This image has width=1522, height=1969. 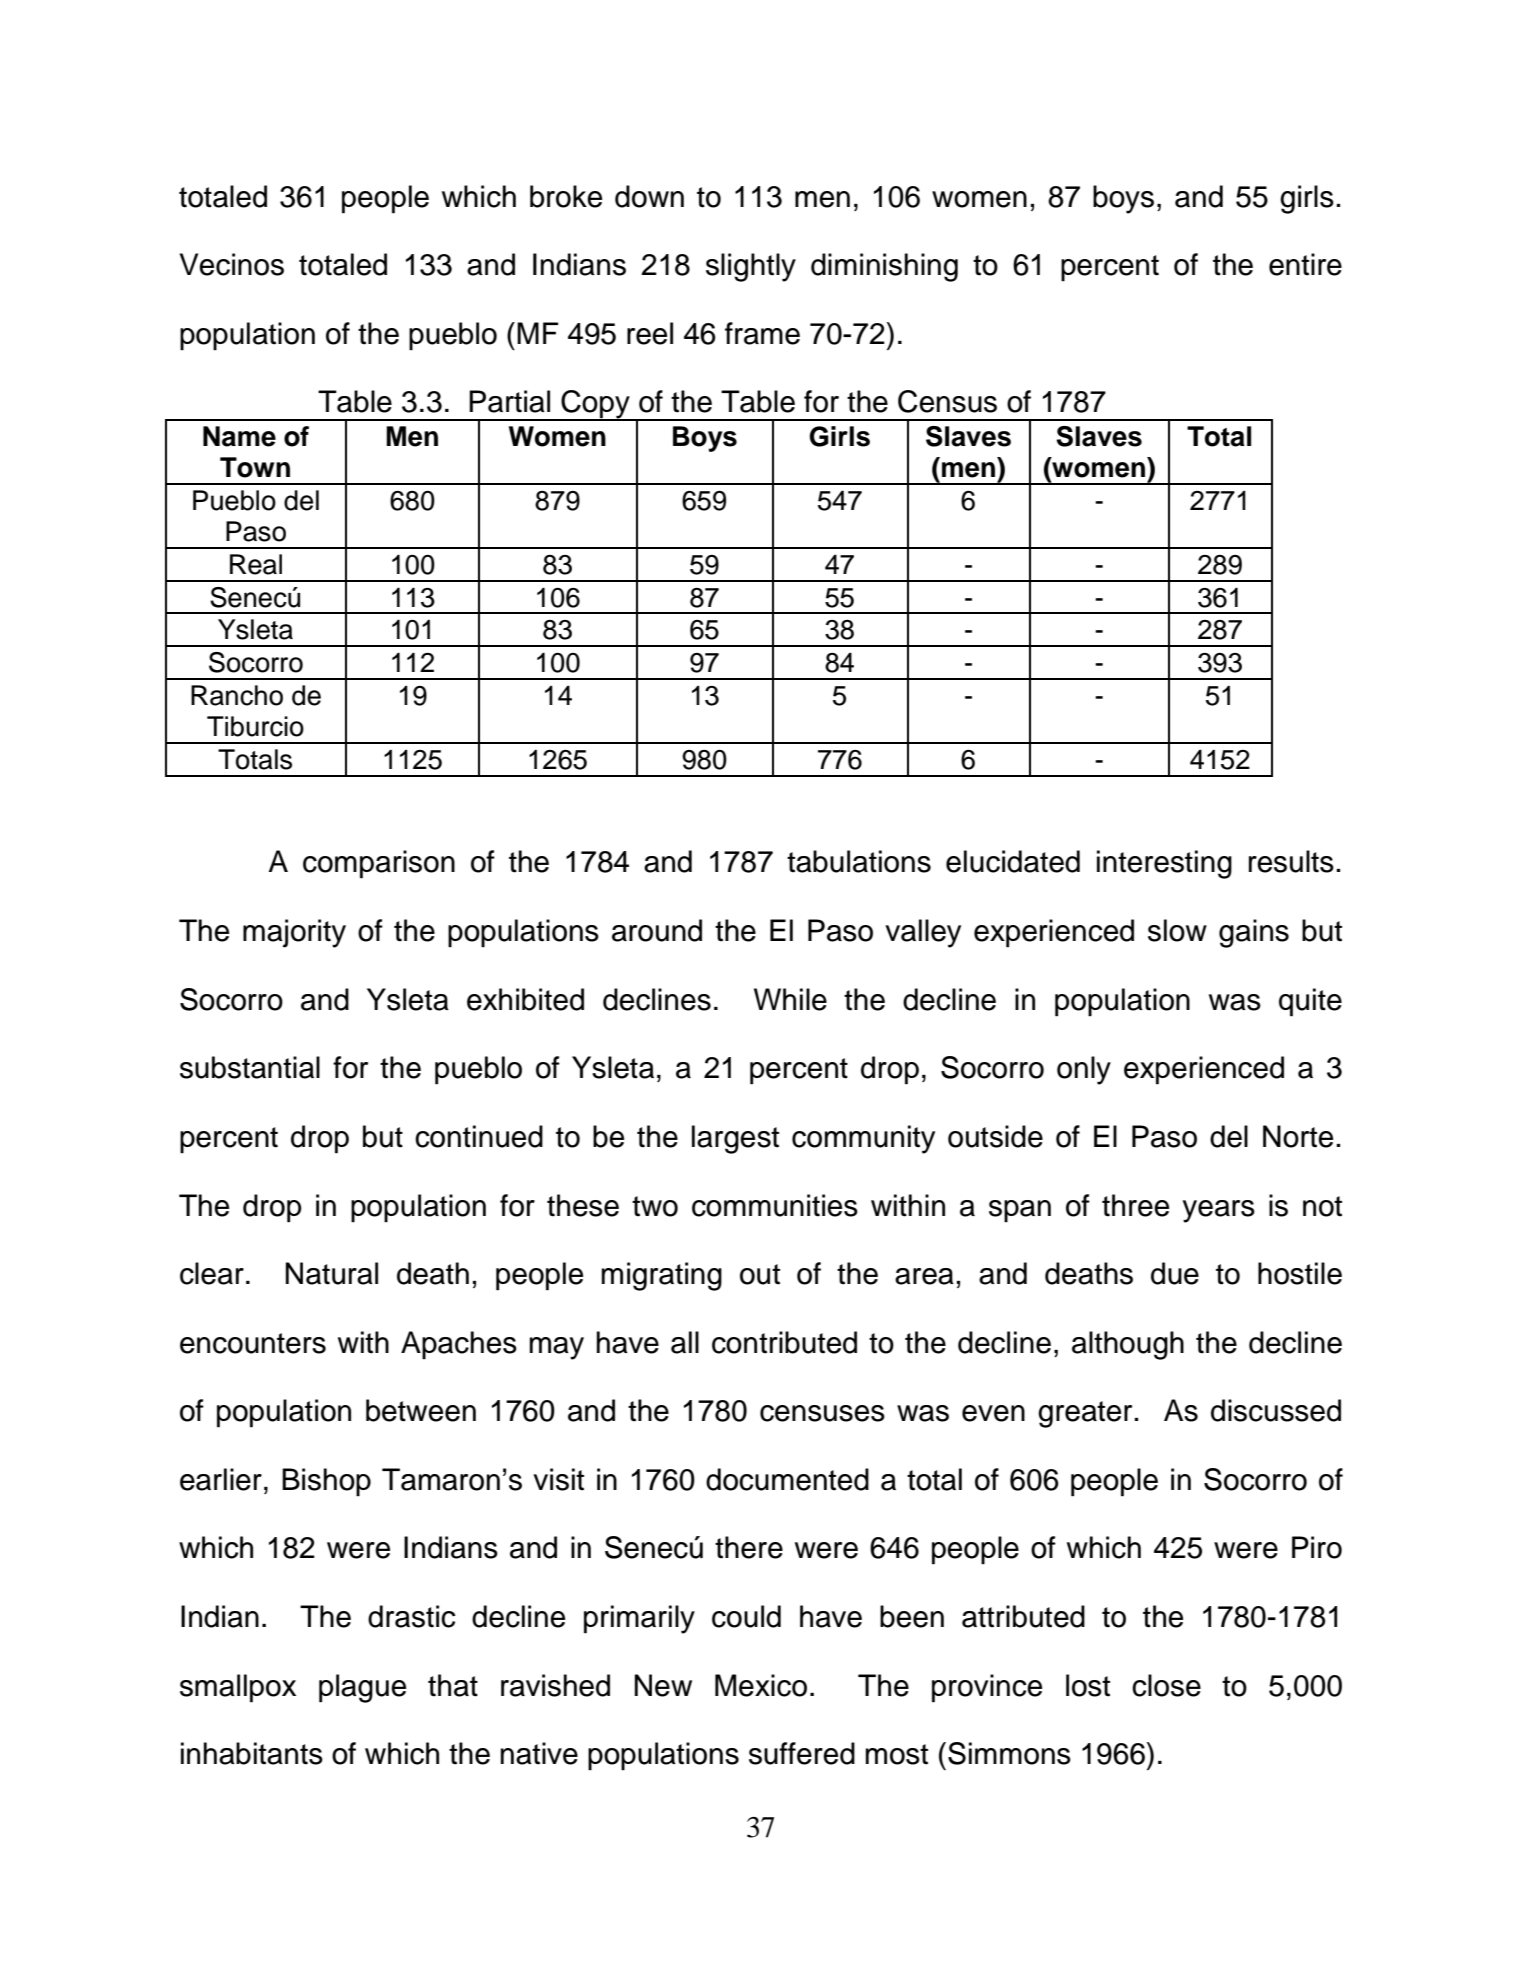 What do you see at coordinates (595, 405) in the image?
I see `Copy` at bounding box center [595, 405].
